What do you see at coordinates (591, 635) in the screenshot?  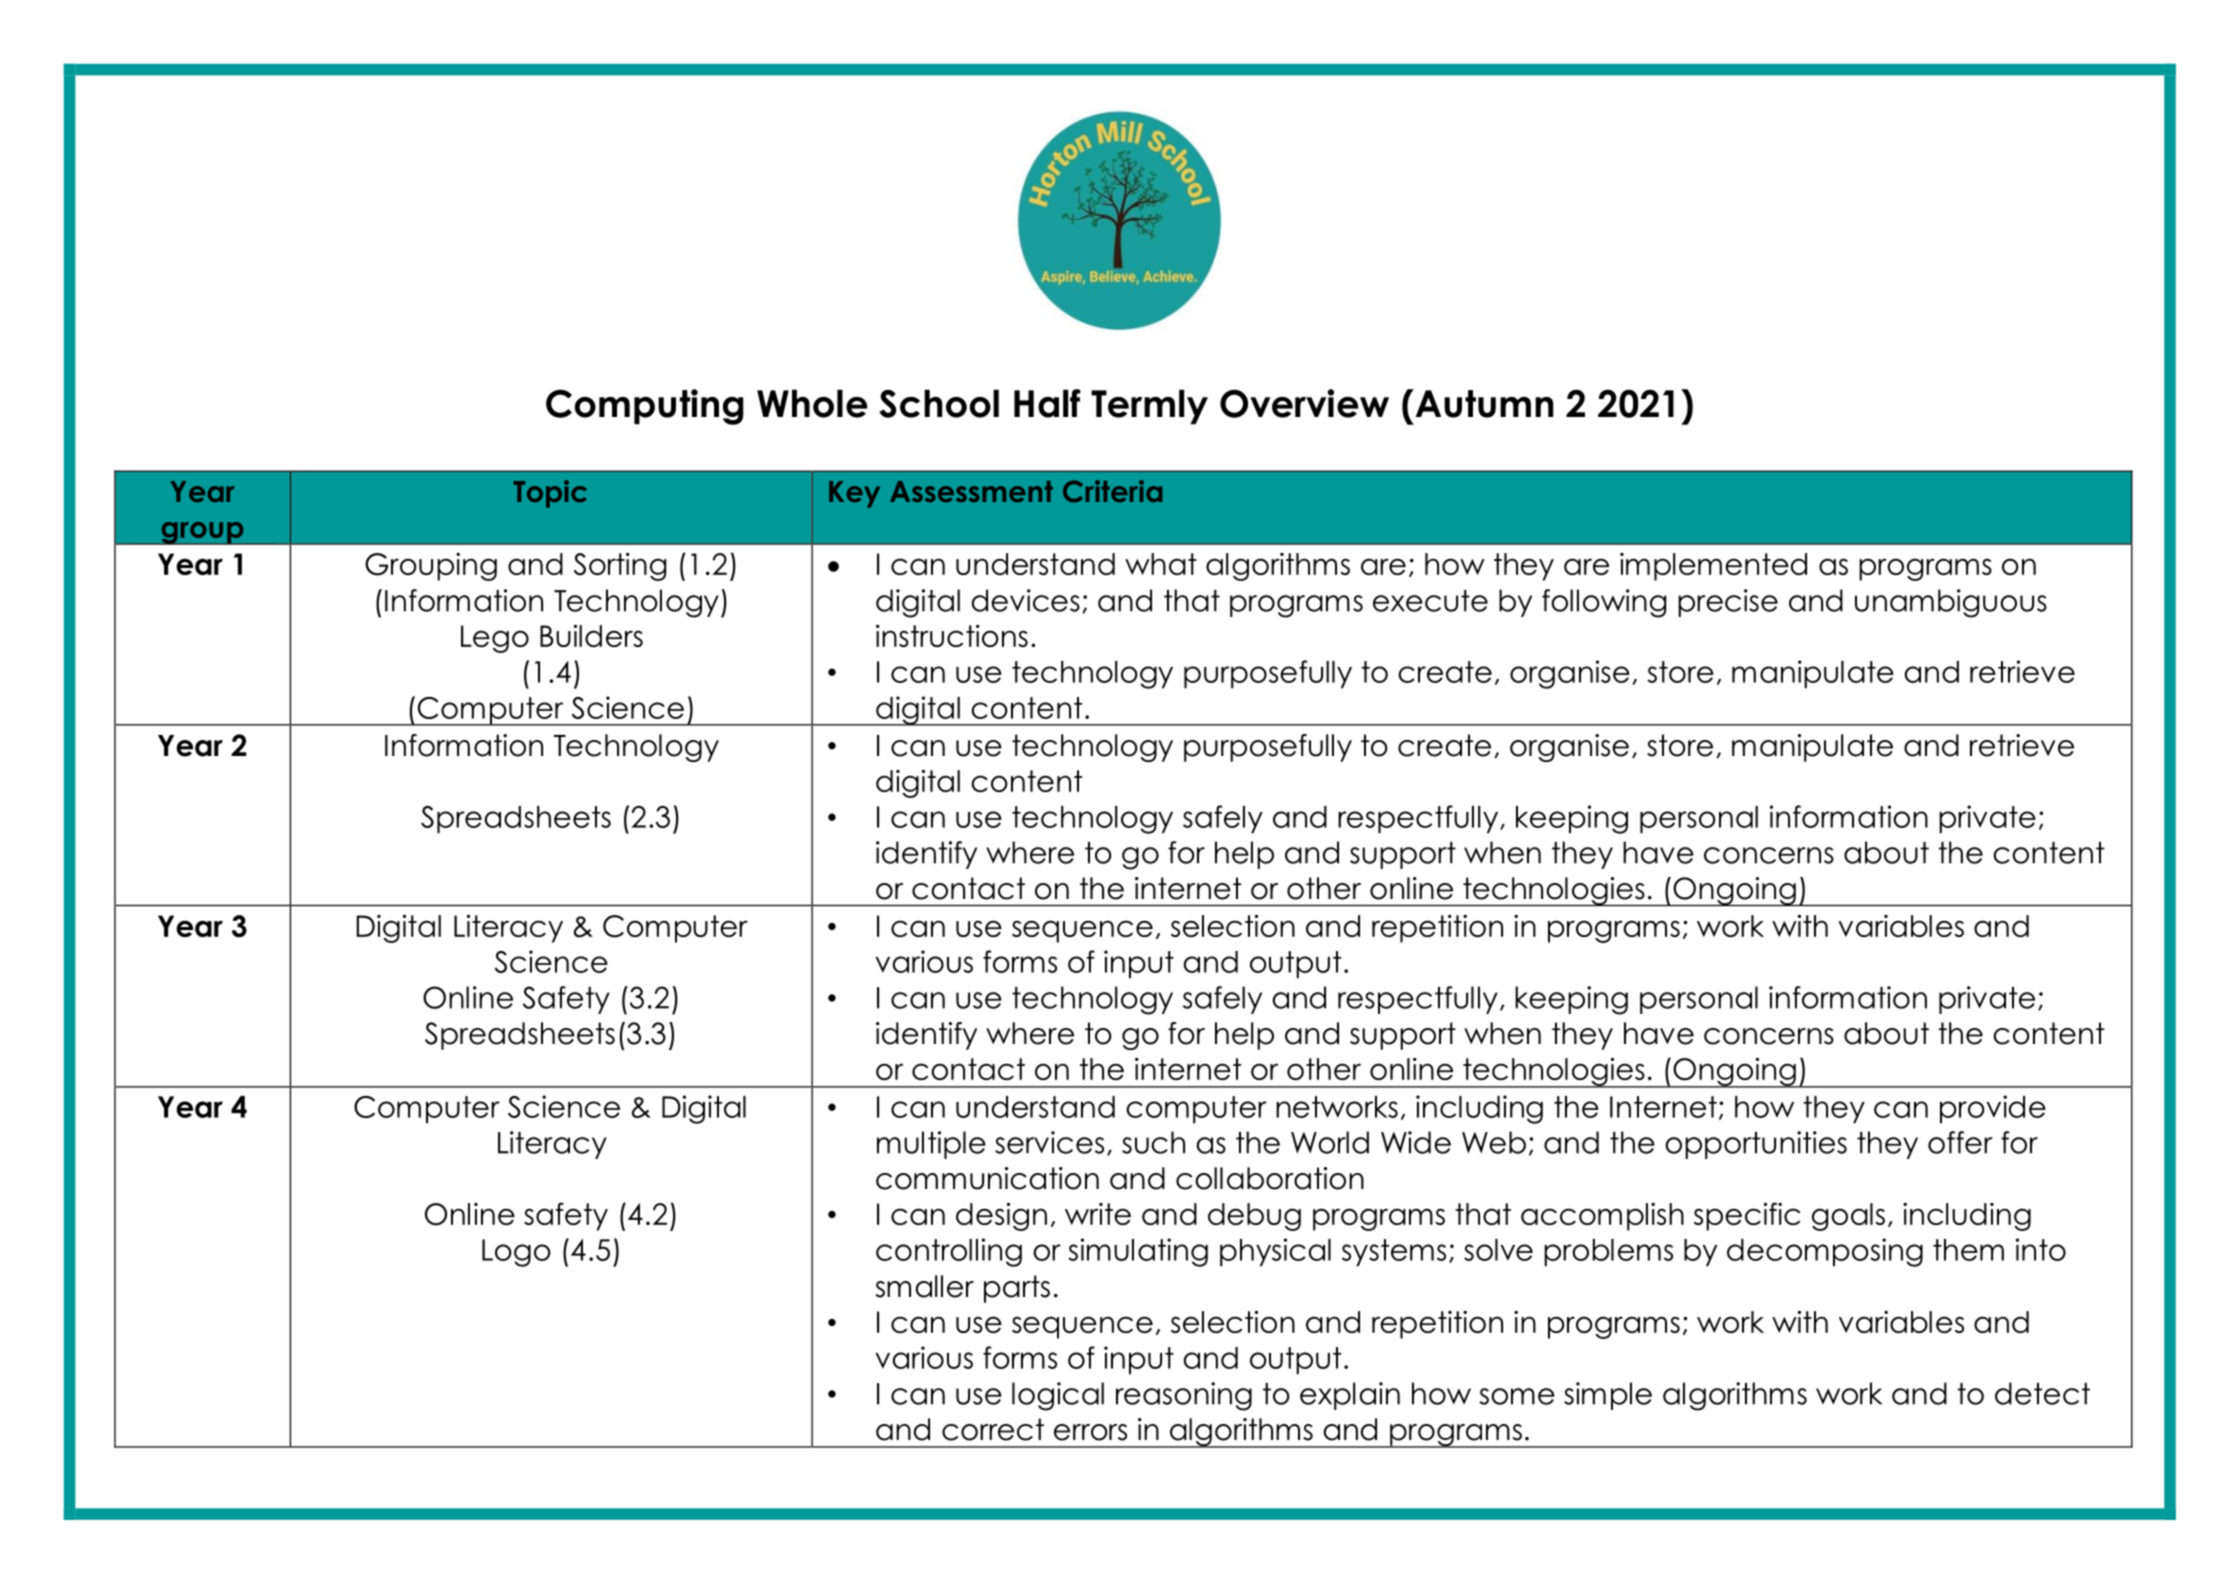 I see `Builders` at bounding box center [591, 635].
